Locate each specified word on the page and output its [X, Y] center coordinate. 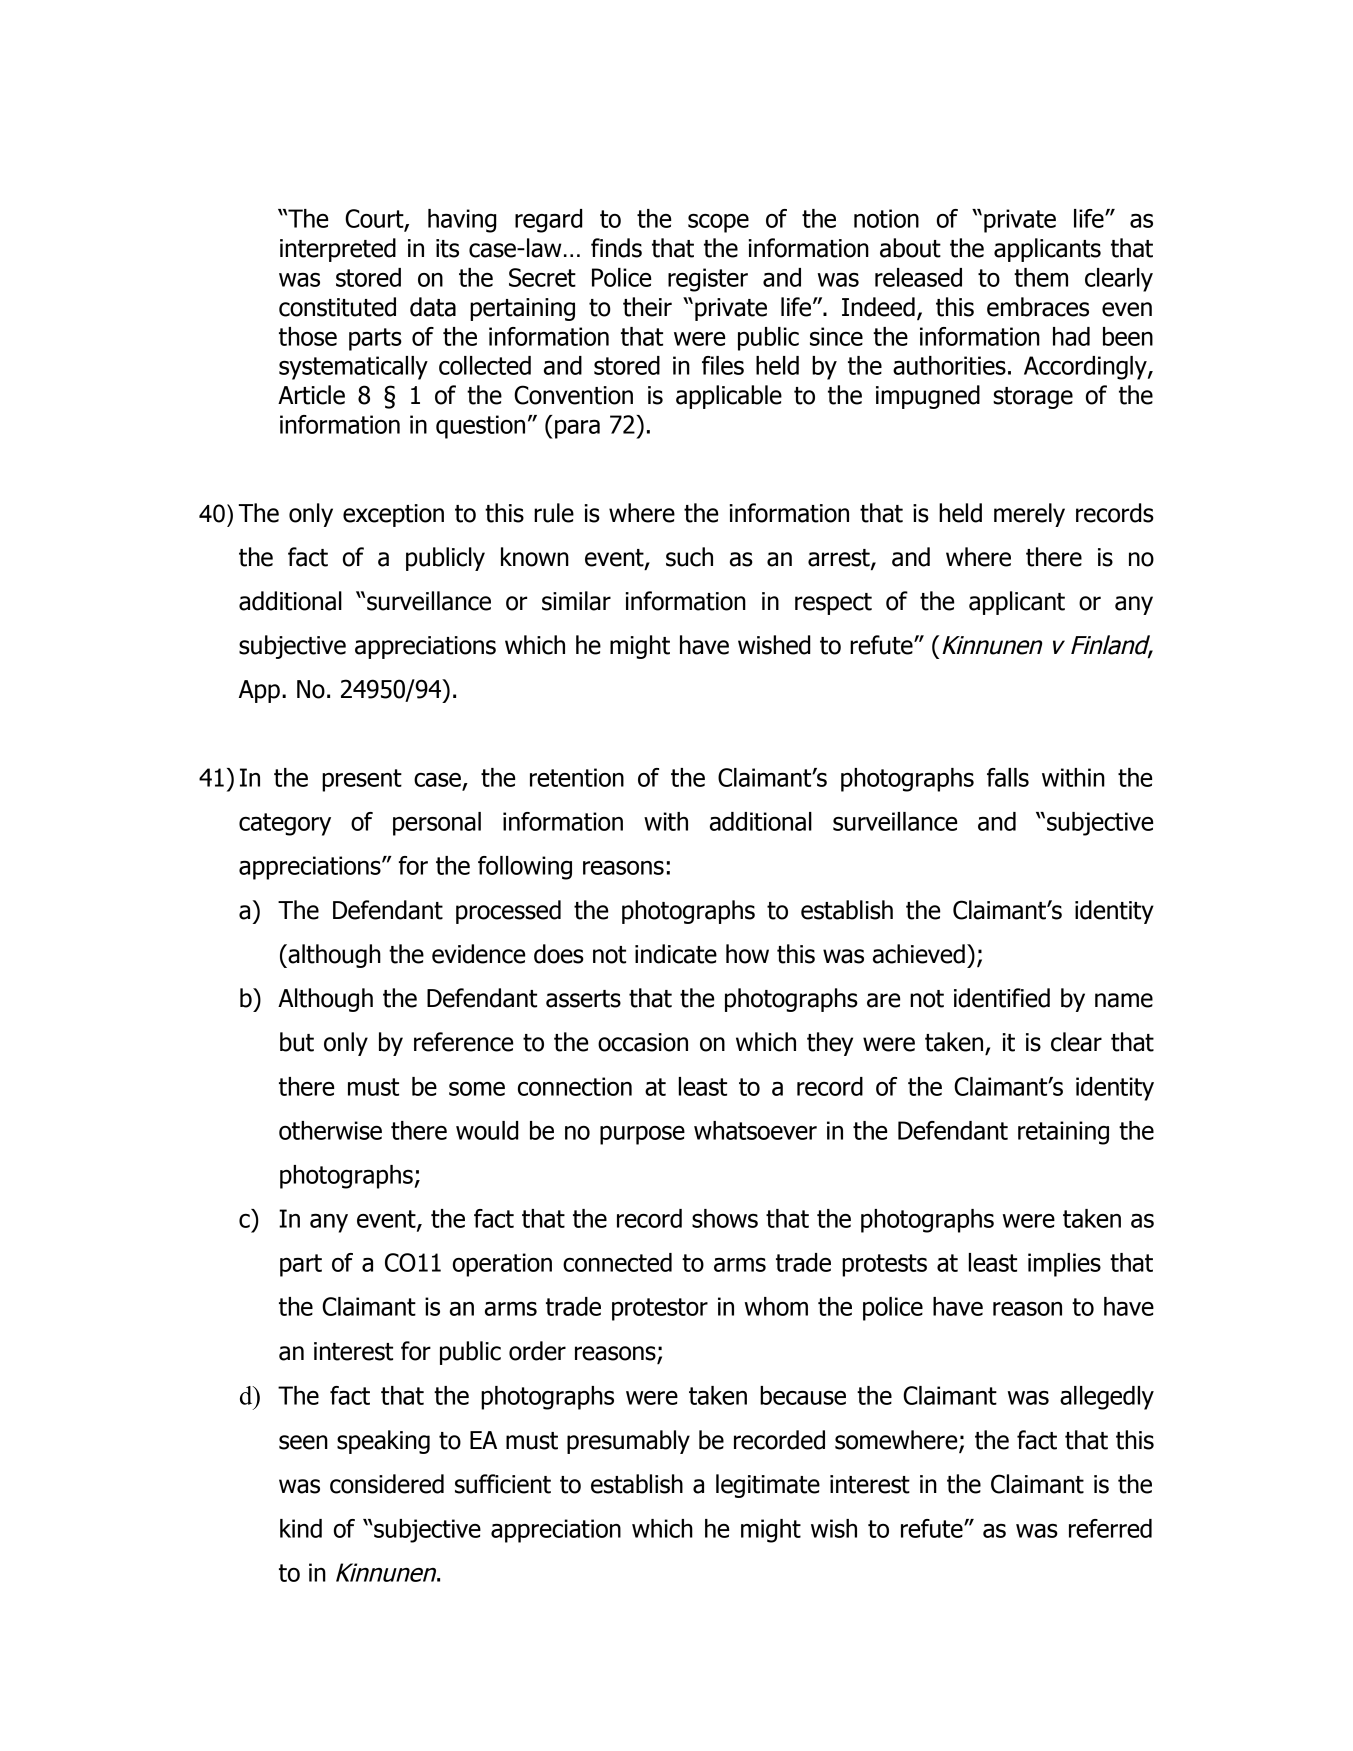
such [689, 557]
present [362, 780]
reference [463, 1042]
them [1041, 277]
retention [577, 777]
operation [502, 1265]
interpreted [338, 250]
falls [1008, 777]
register [708, 280]
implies [1064, 1265]
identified [1002, 998]
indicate [676, 954]
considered [387, 1484]
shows [725, 1218]
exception [393, 515]
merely [1029, 515]
